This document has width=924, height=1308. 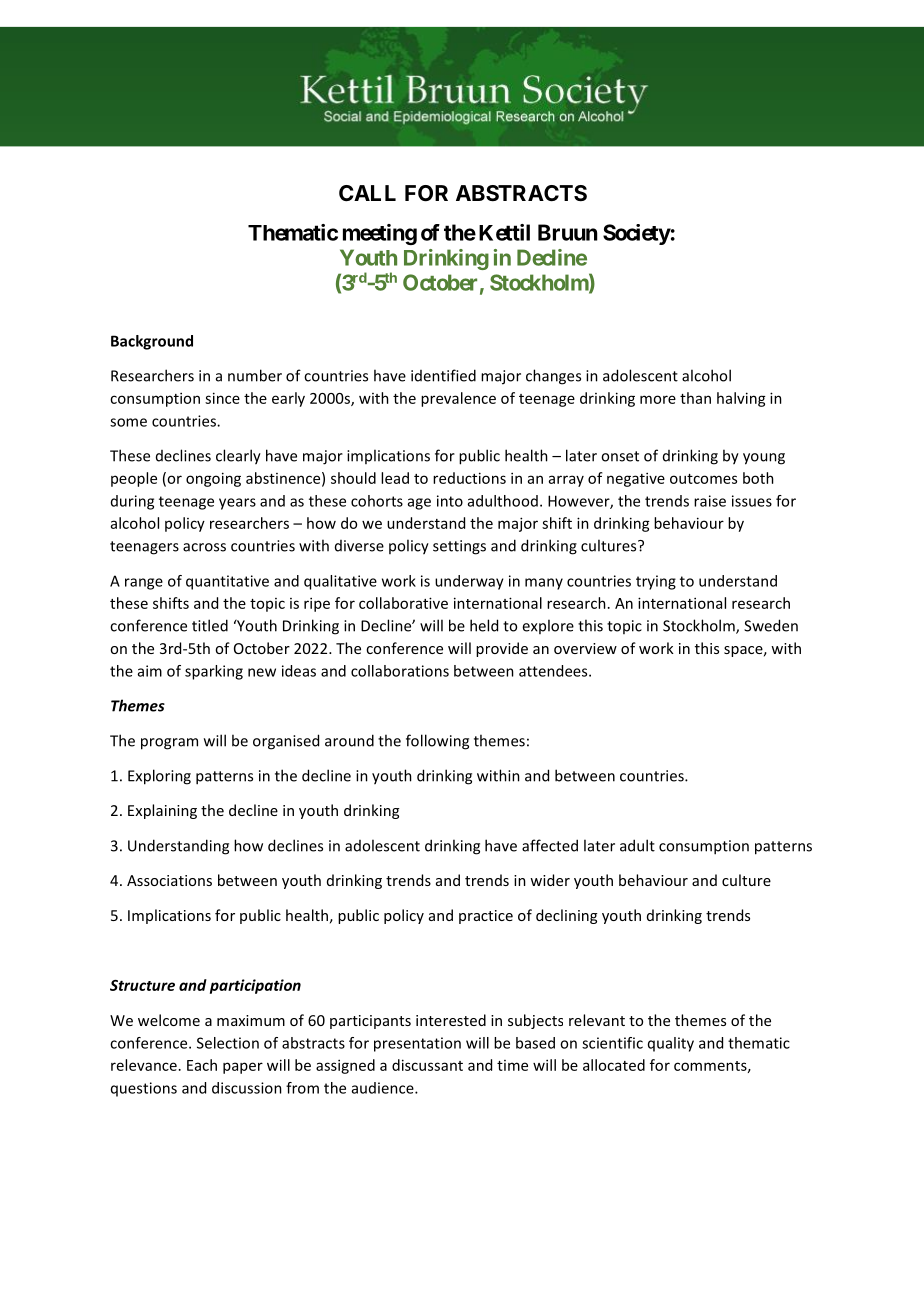 I want to click on titled, so click(x=210, y=625).
